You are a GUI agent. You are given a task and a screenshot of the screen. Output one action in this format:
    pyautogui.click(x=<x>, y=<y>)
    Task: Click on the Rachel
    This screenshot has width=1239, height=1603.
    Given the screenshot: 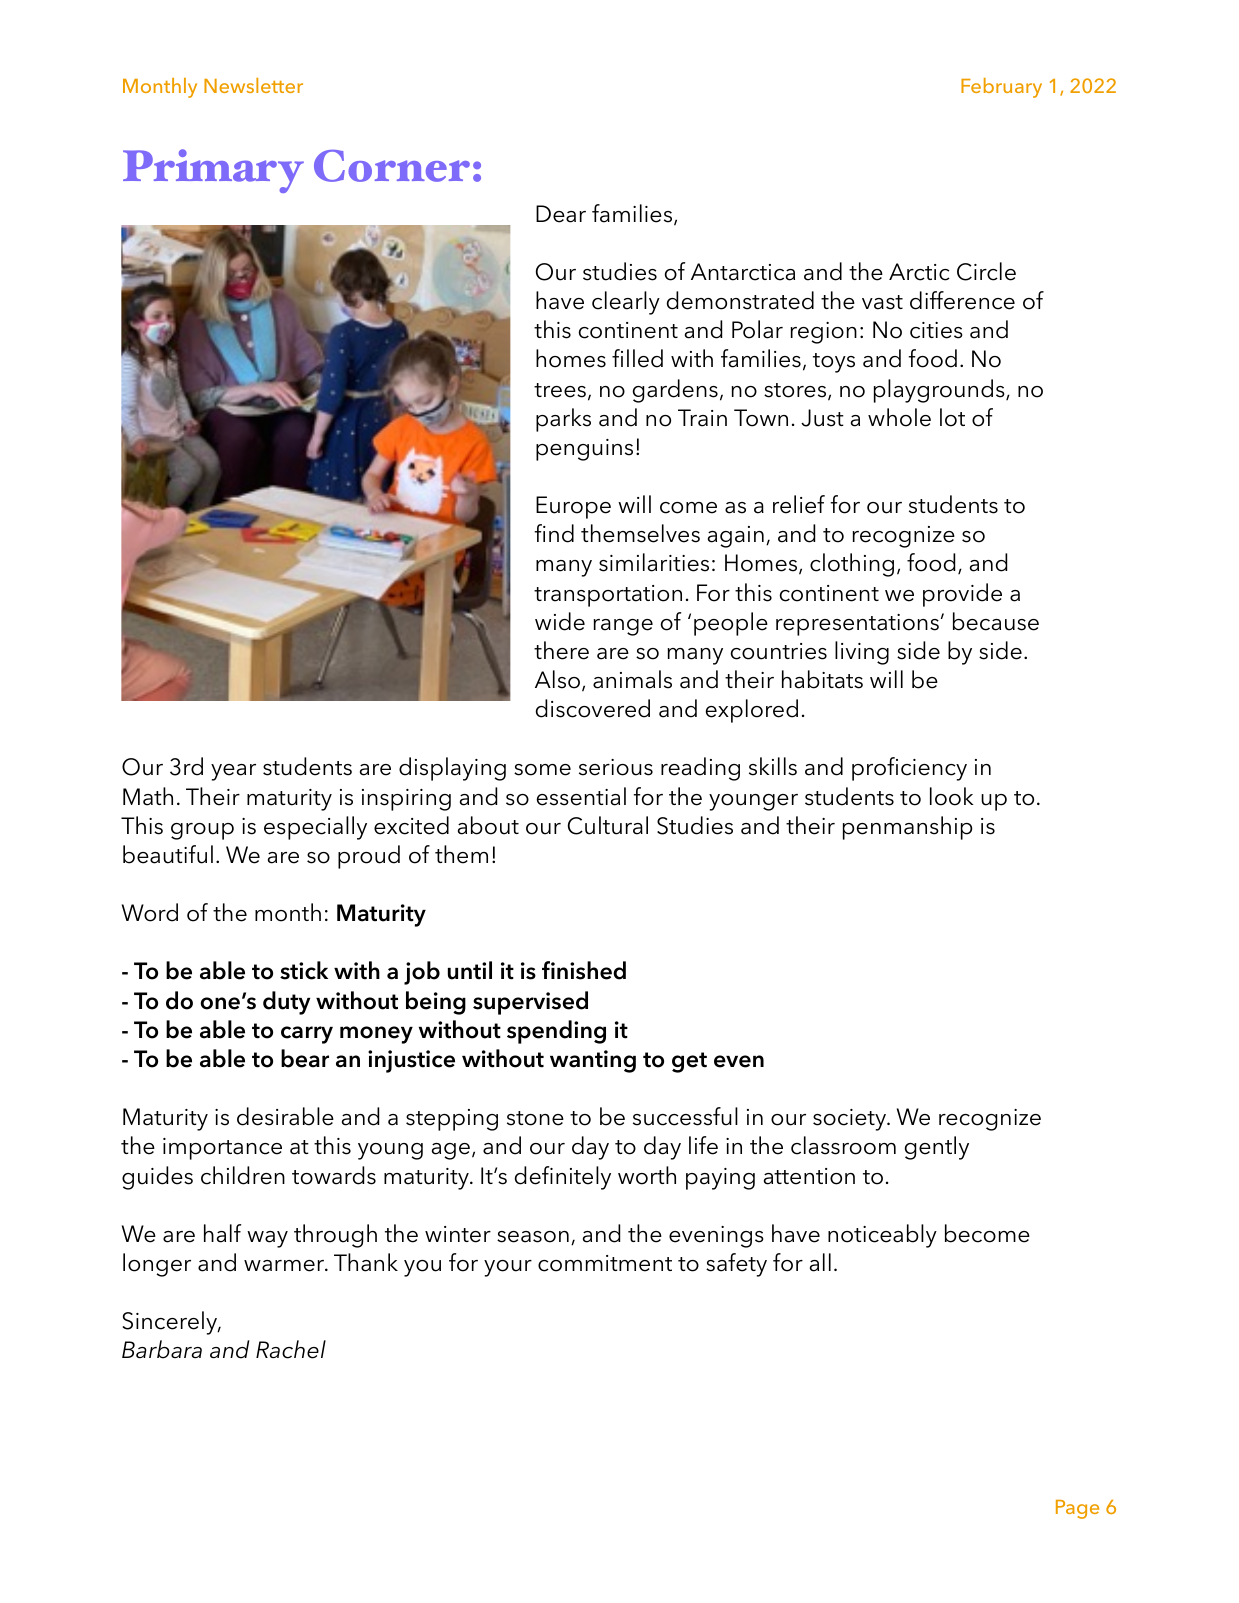 What is the action you would take?
    pyautogui.click(x=291, y=1349)
